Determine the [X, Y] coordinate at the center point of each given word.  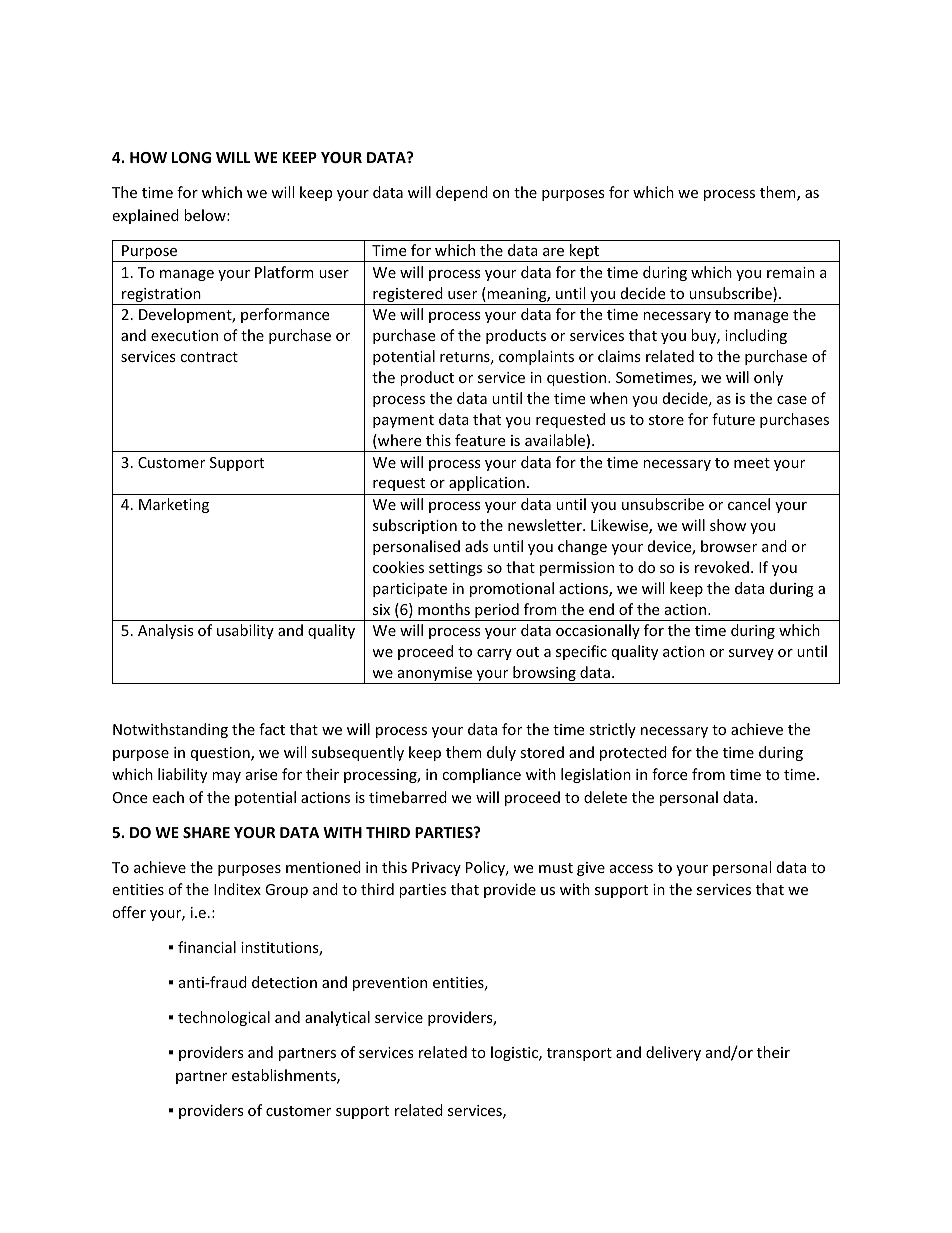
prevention [390, 984]
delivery [673, 1053]
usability [245, 631]
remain [791, 272]
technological [224, 1018]
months [444, 609]
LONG [191, 157]
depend [462, 193]
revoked [722, 567]
